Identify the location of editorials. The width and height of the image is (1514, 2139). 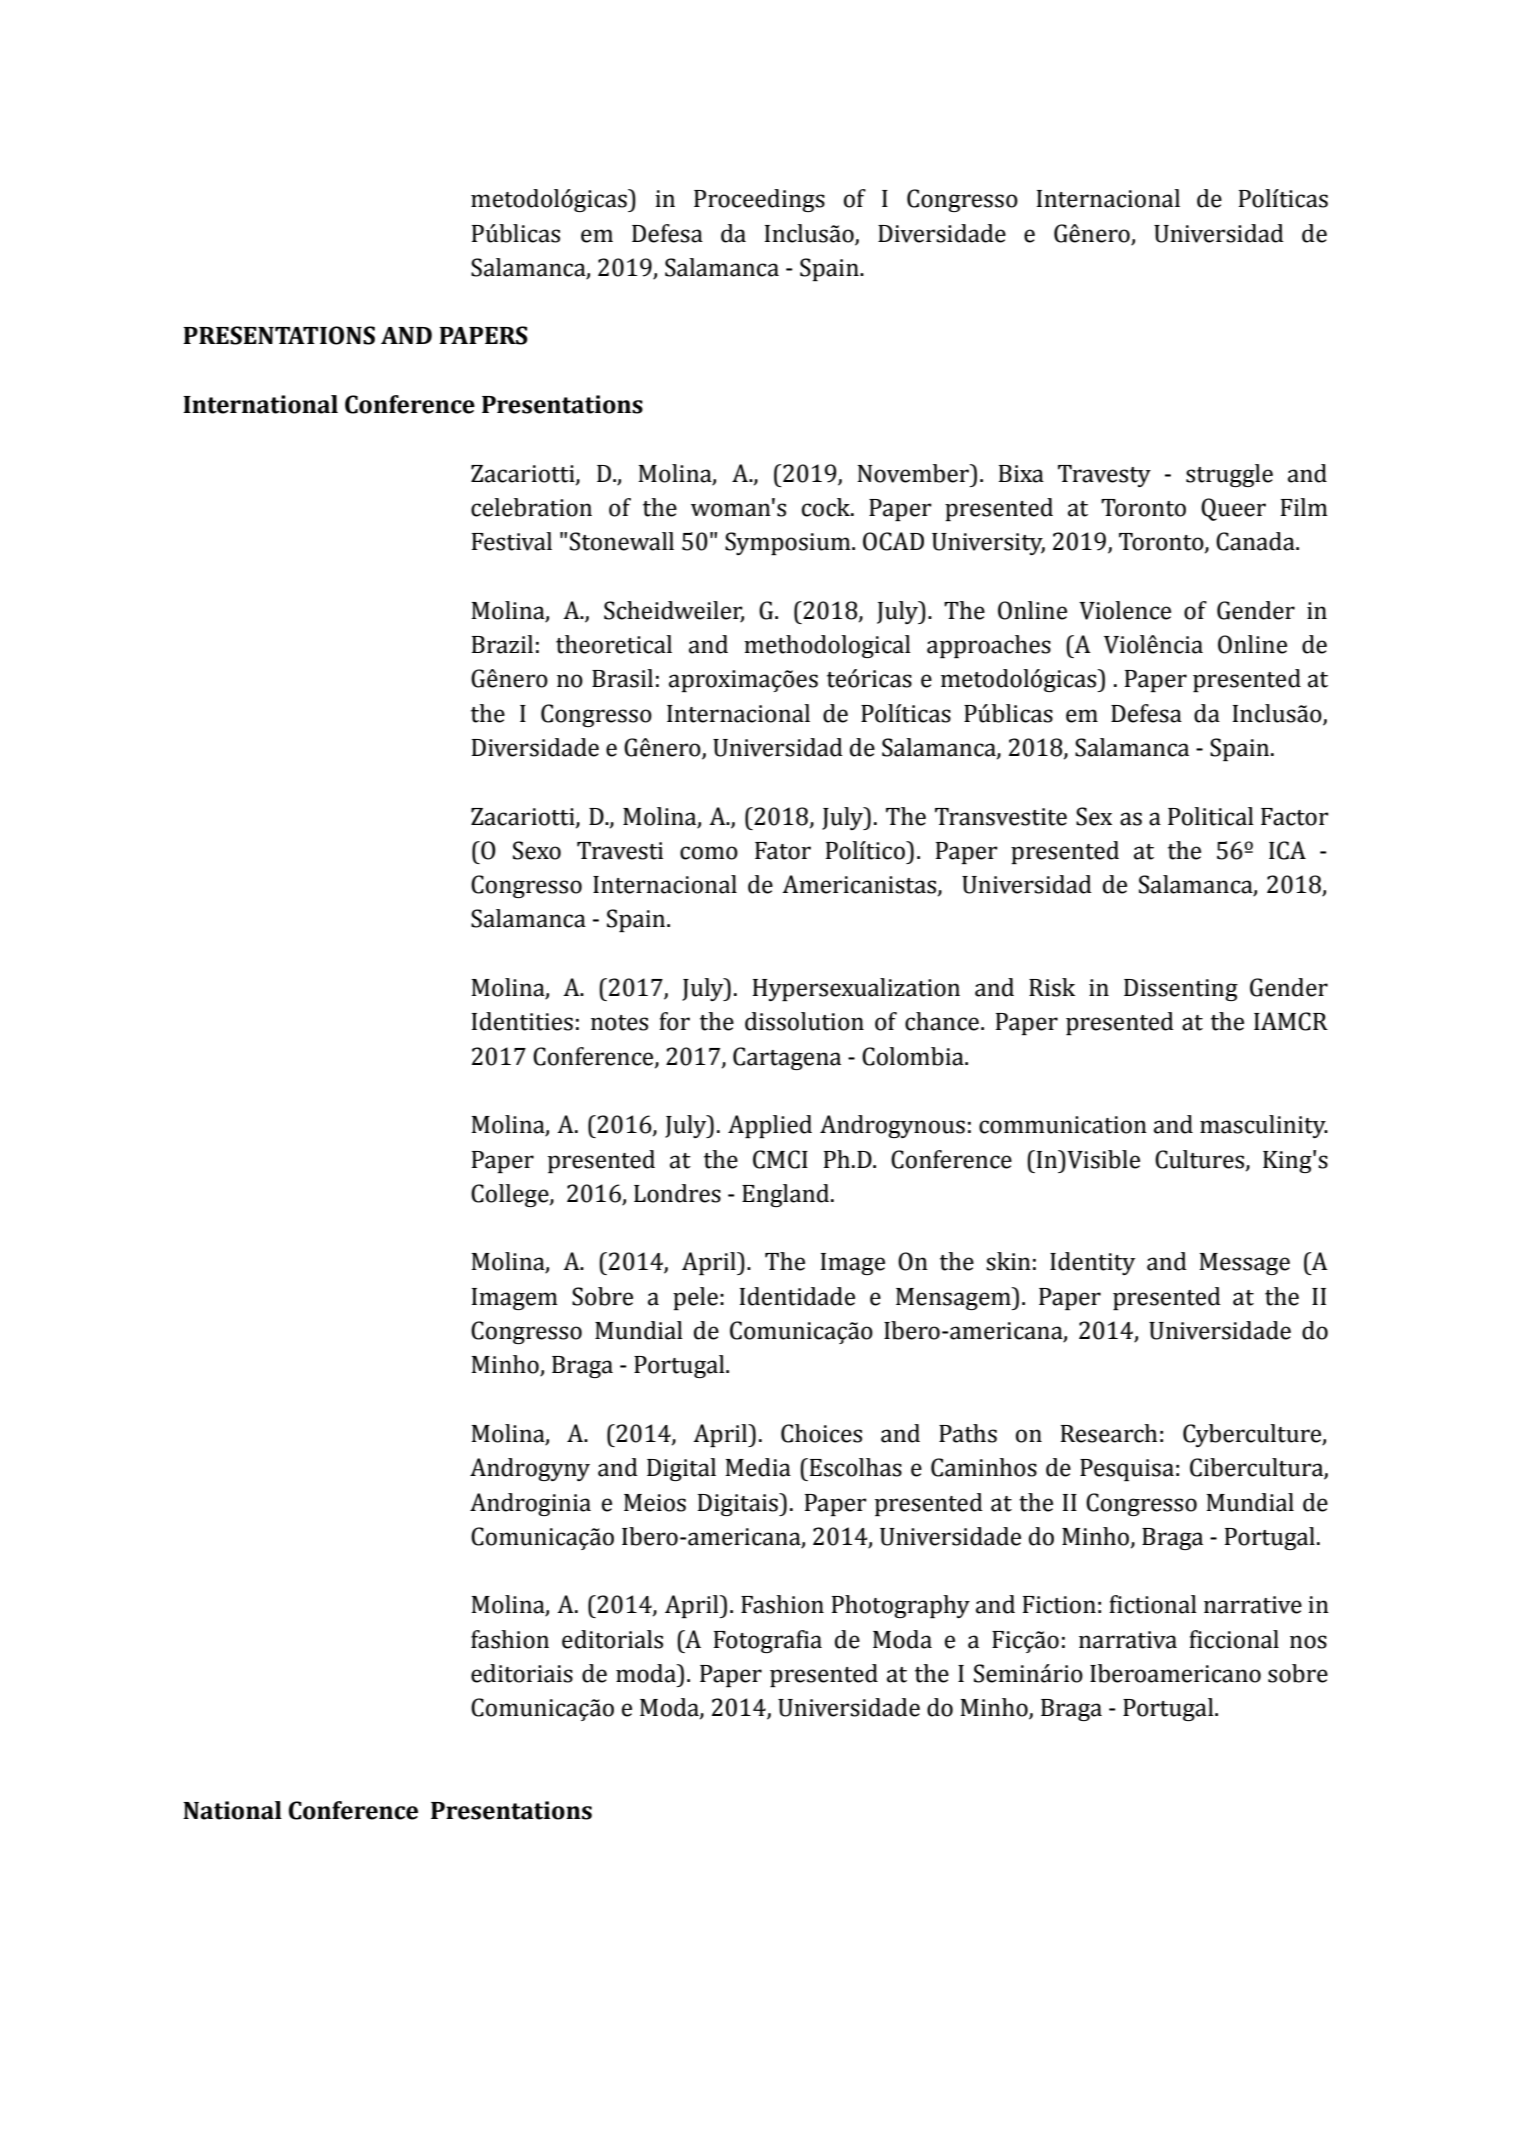
(612, 1639).
